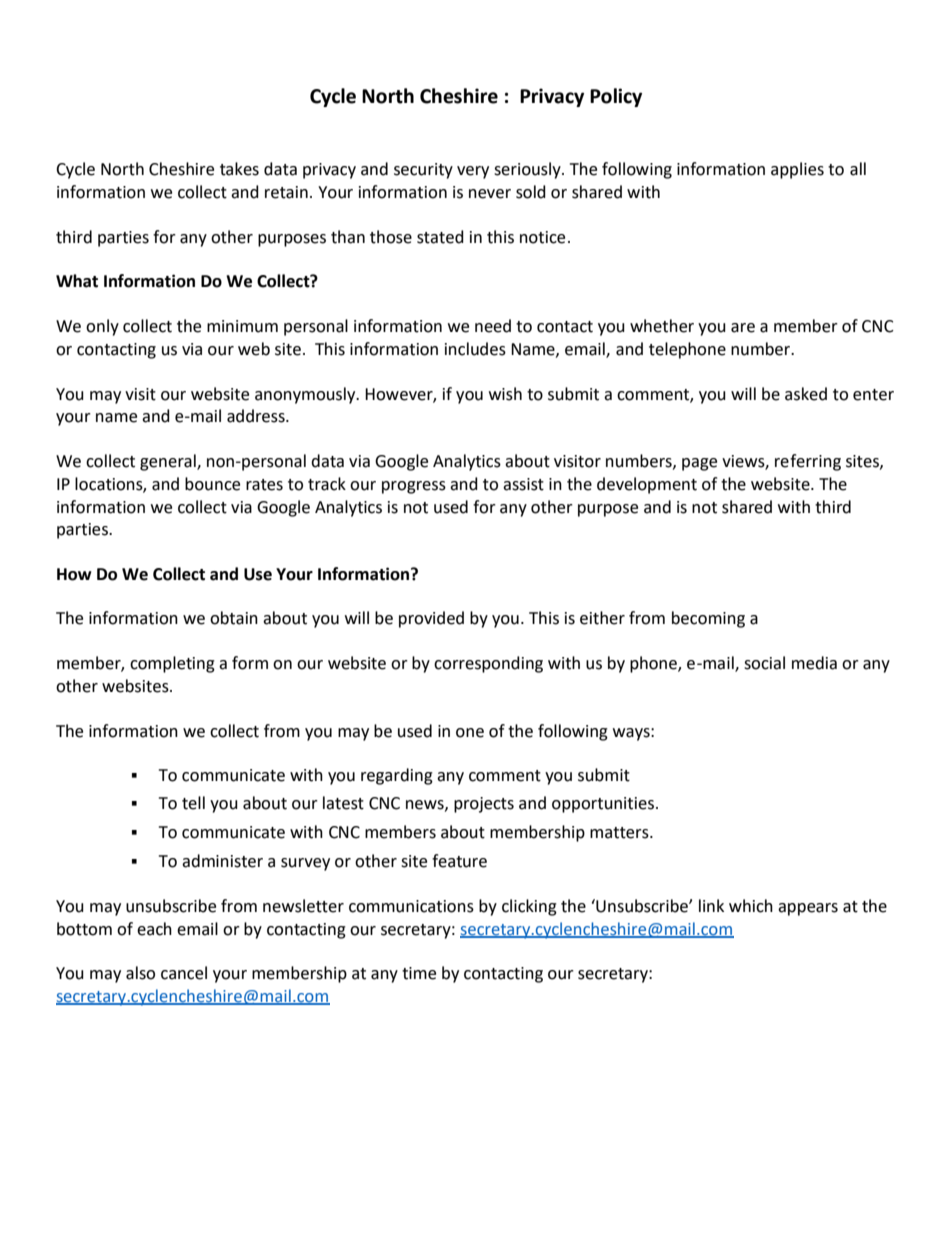  I want to click on minimum, so click(242, 326).
